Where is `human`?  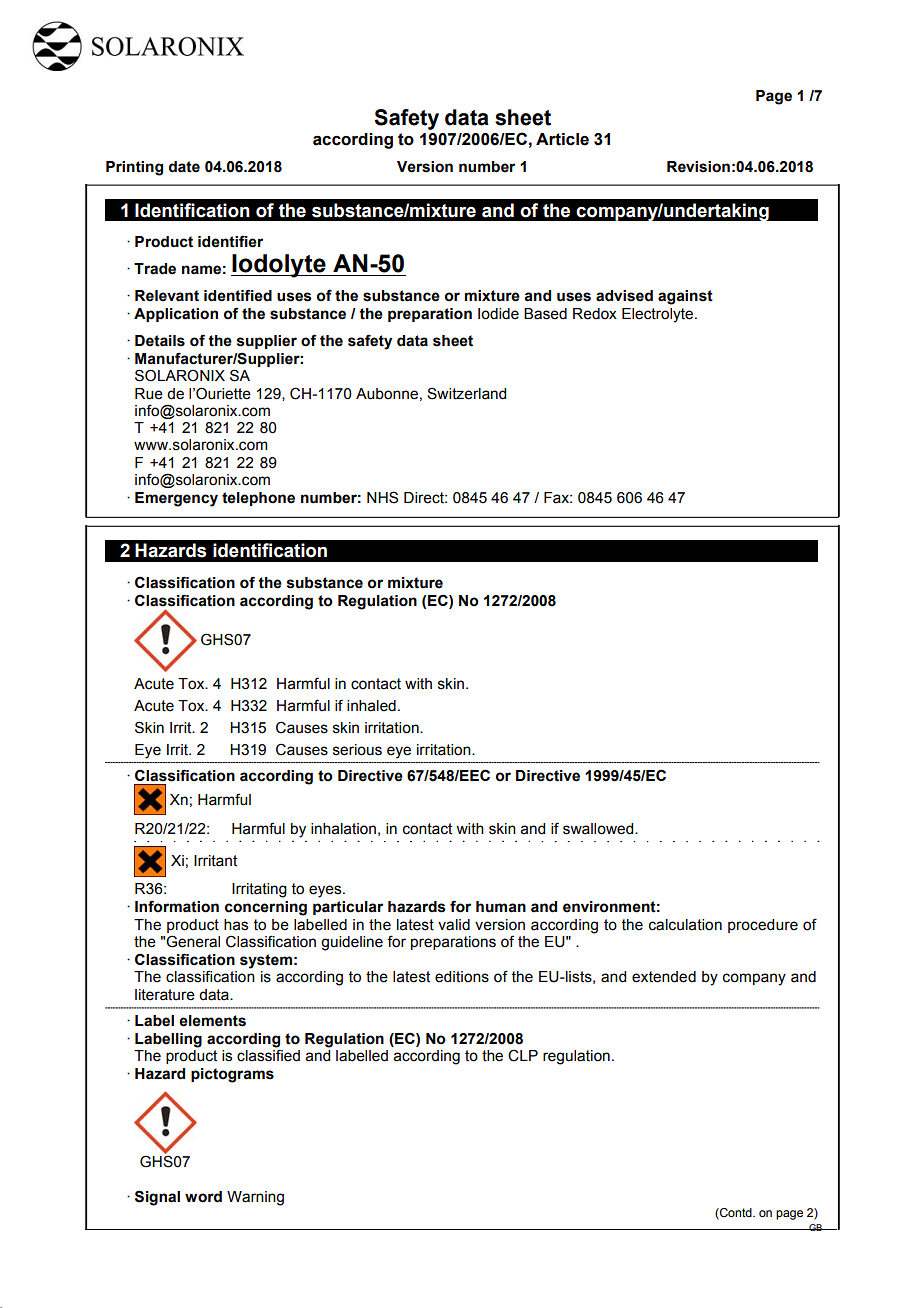 human is located at coordinates (501, 907).
